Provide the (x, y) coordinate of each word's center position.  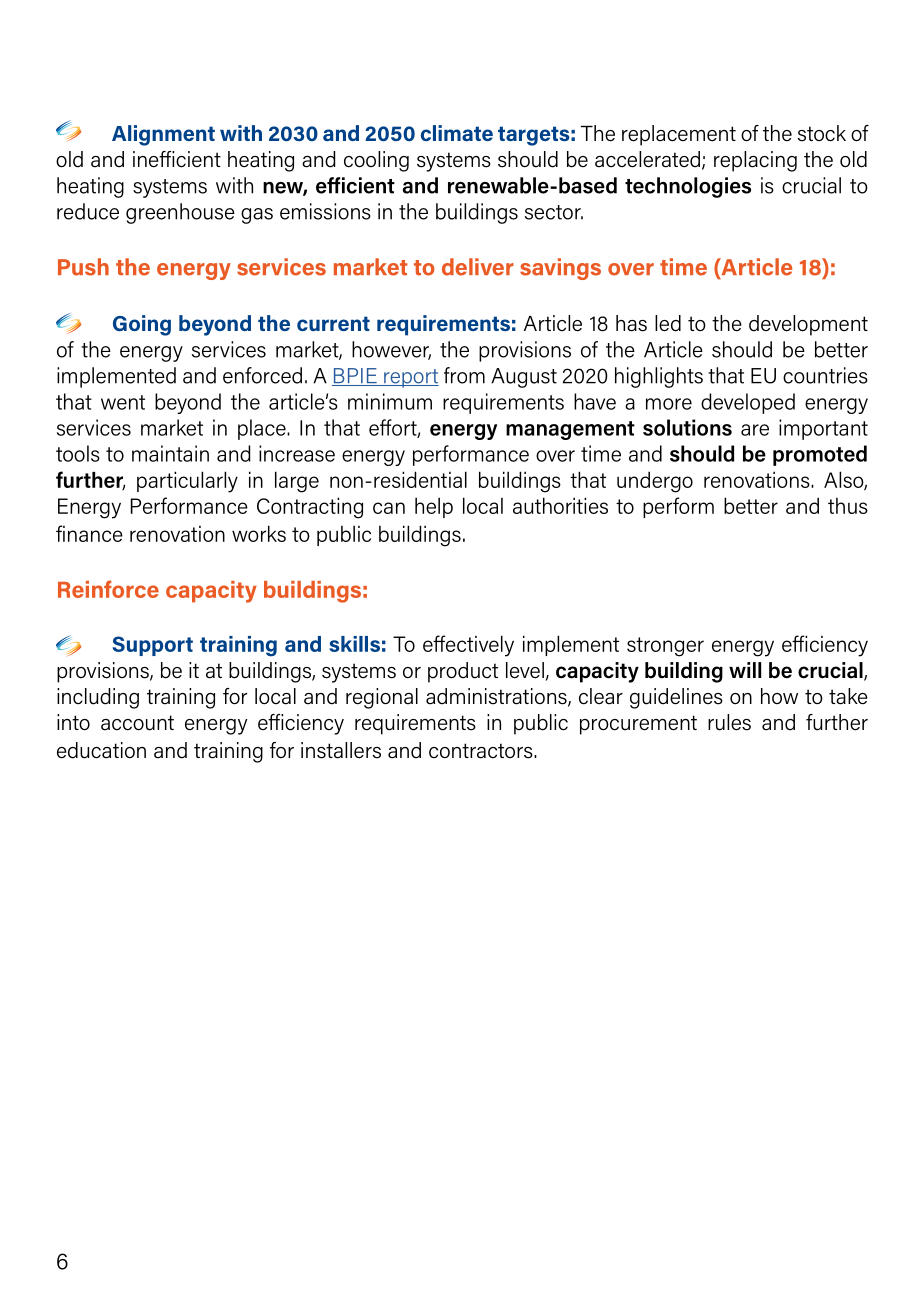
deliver (478, 267)
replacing (755, 161)
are (755, 430)
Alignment (163, 135)
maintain (170, 453)
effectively (468, 646)
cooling (376, 161)
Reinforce (108, 589)
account (137, 723)
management (570, 430)
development (808, 325)
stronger (665, 647)
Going (142, 325)
